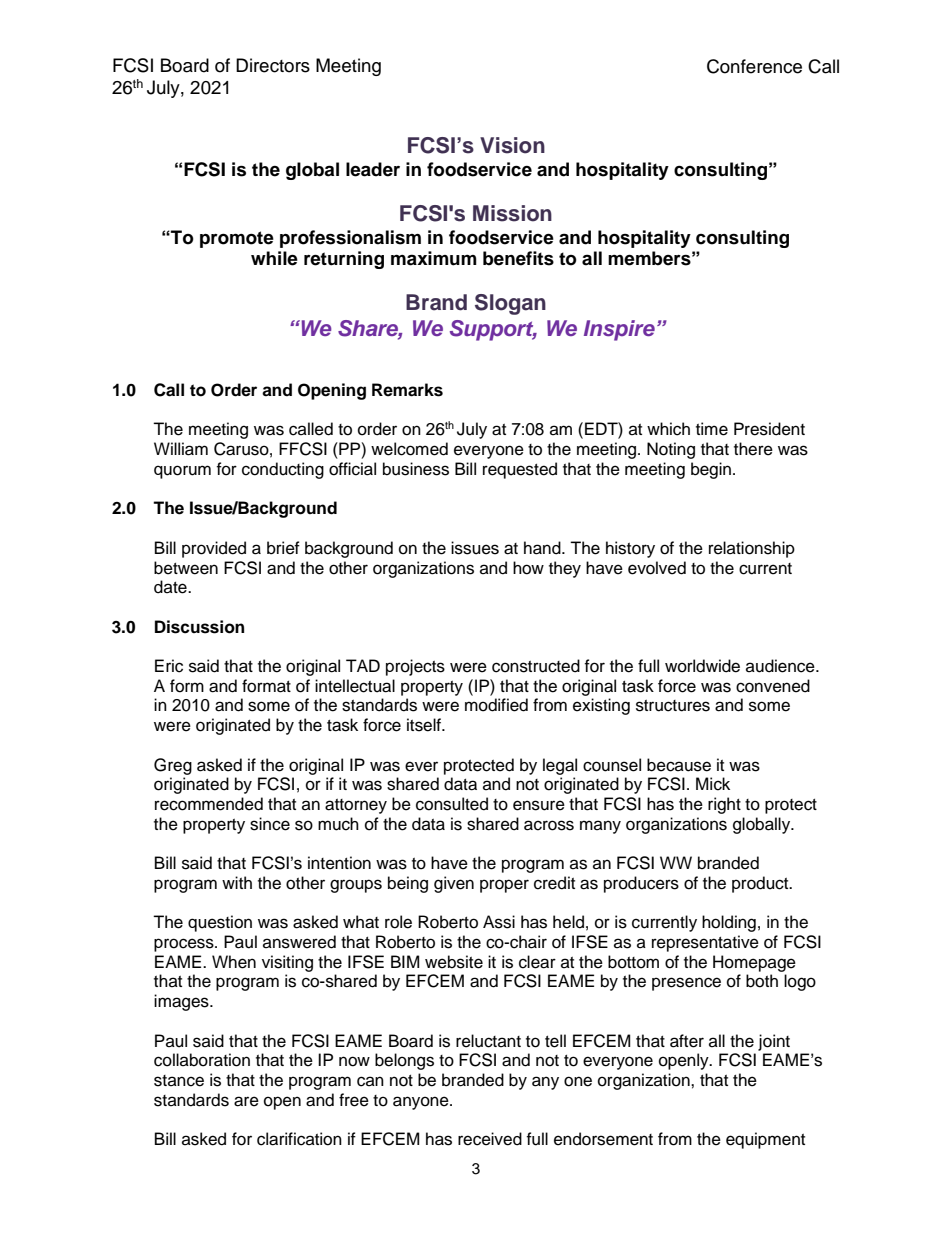  What do you see at coordinates (273, 65) in the page?
I see `Directors` at bounding box center [273, 65].
